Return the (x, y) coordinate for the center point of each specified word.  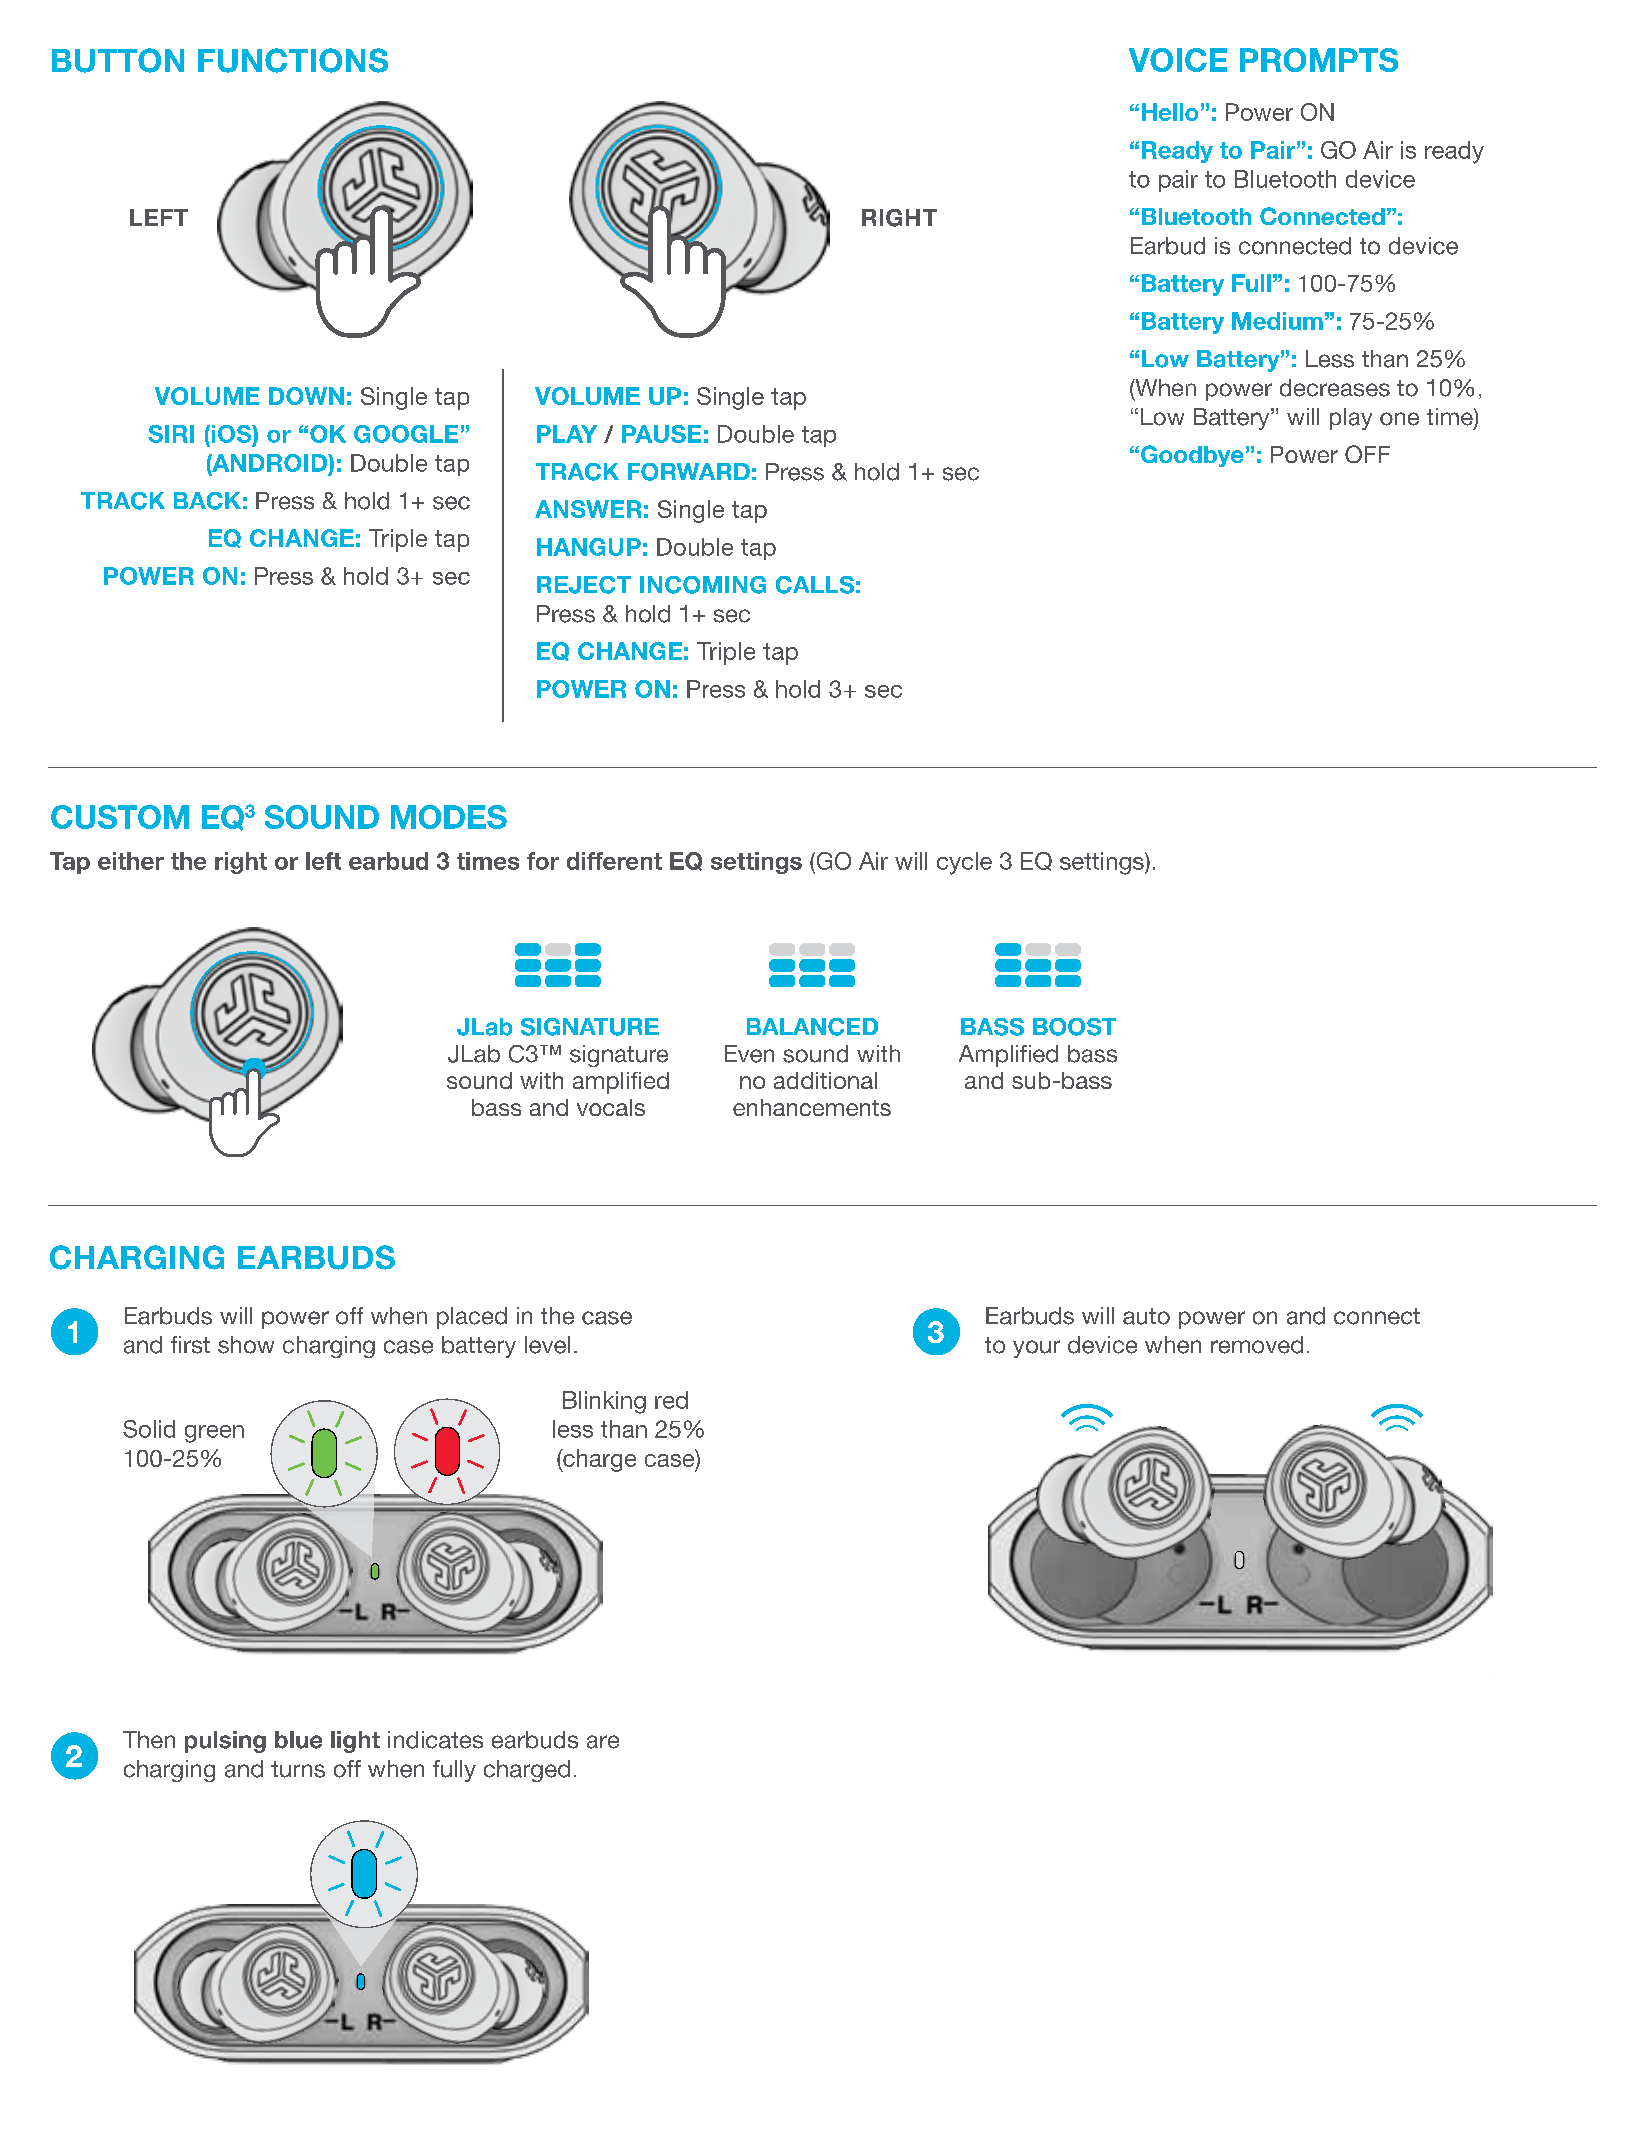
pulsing (225, 1742)
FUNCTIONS (293, 60)
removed (1257, 1345)
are (603, 1742)
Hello (1170, 112)
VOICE (1178, 60)
